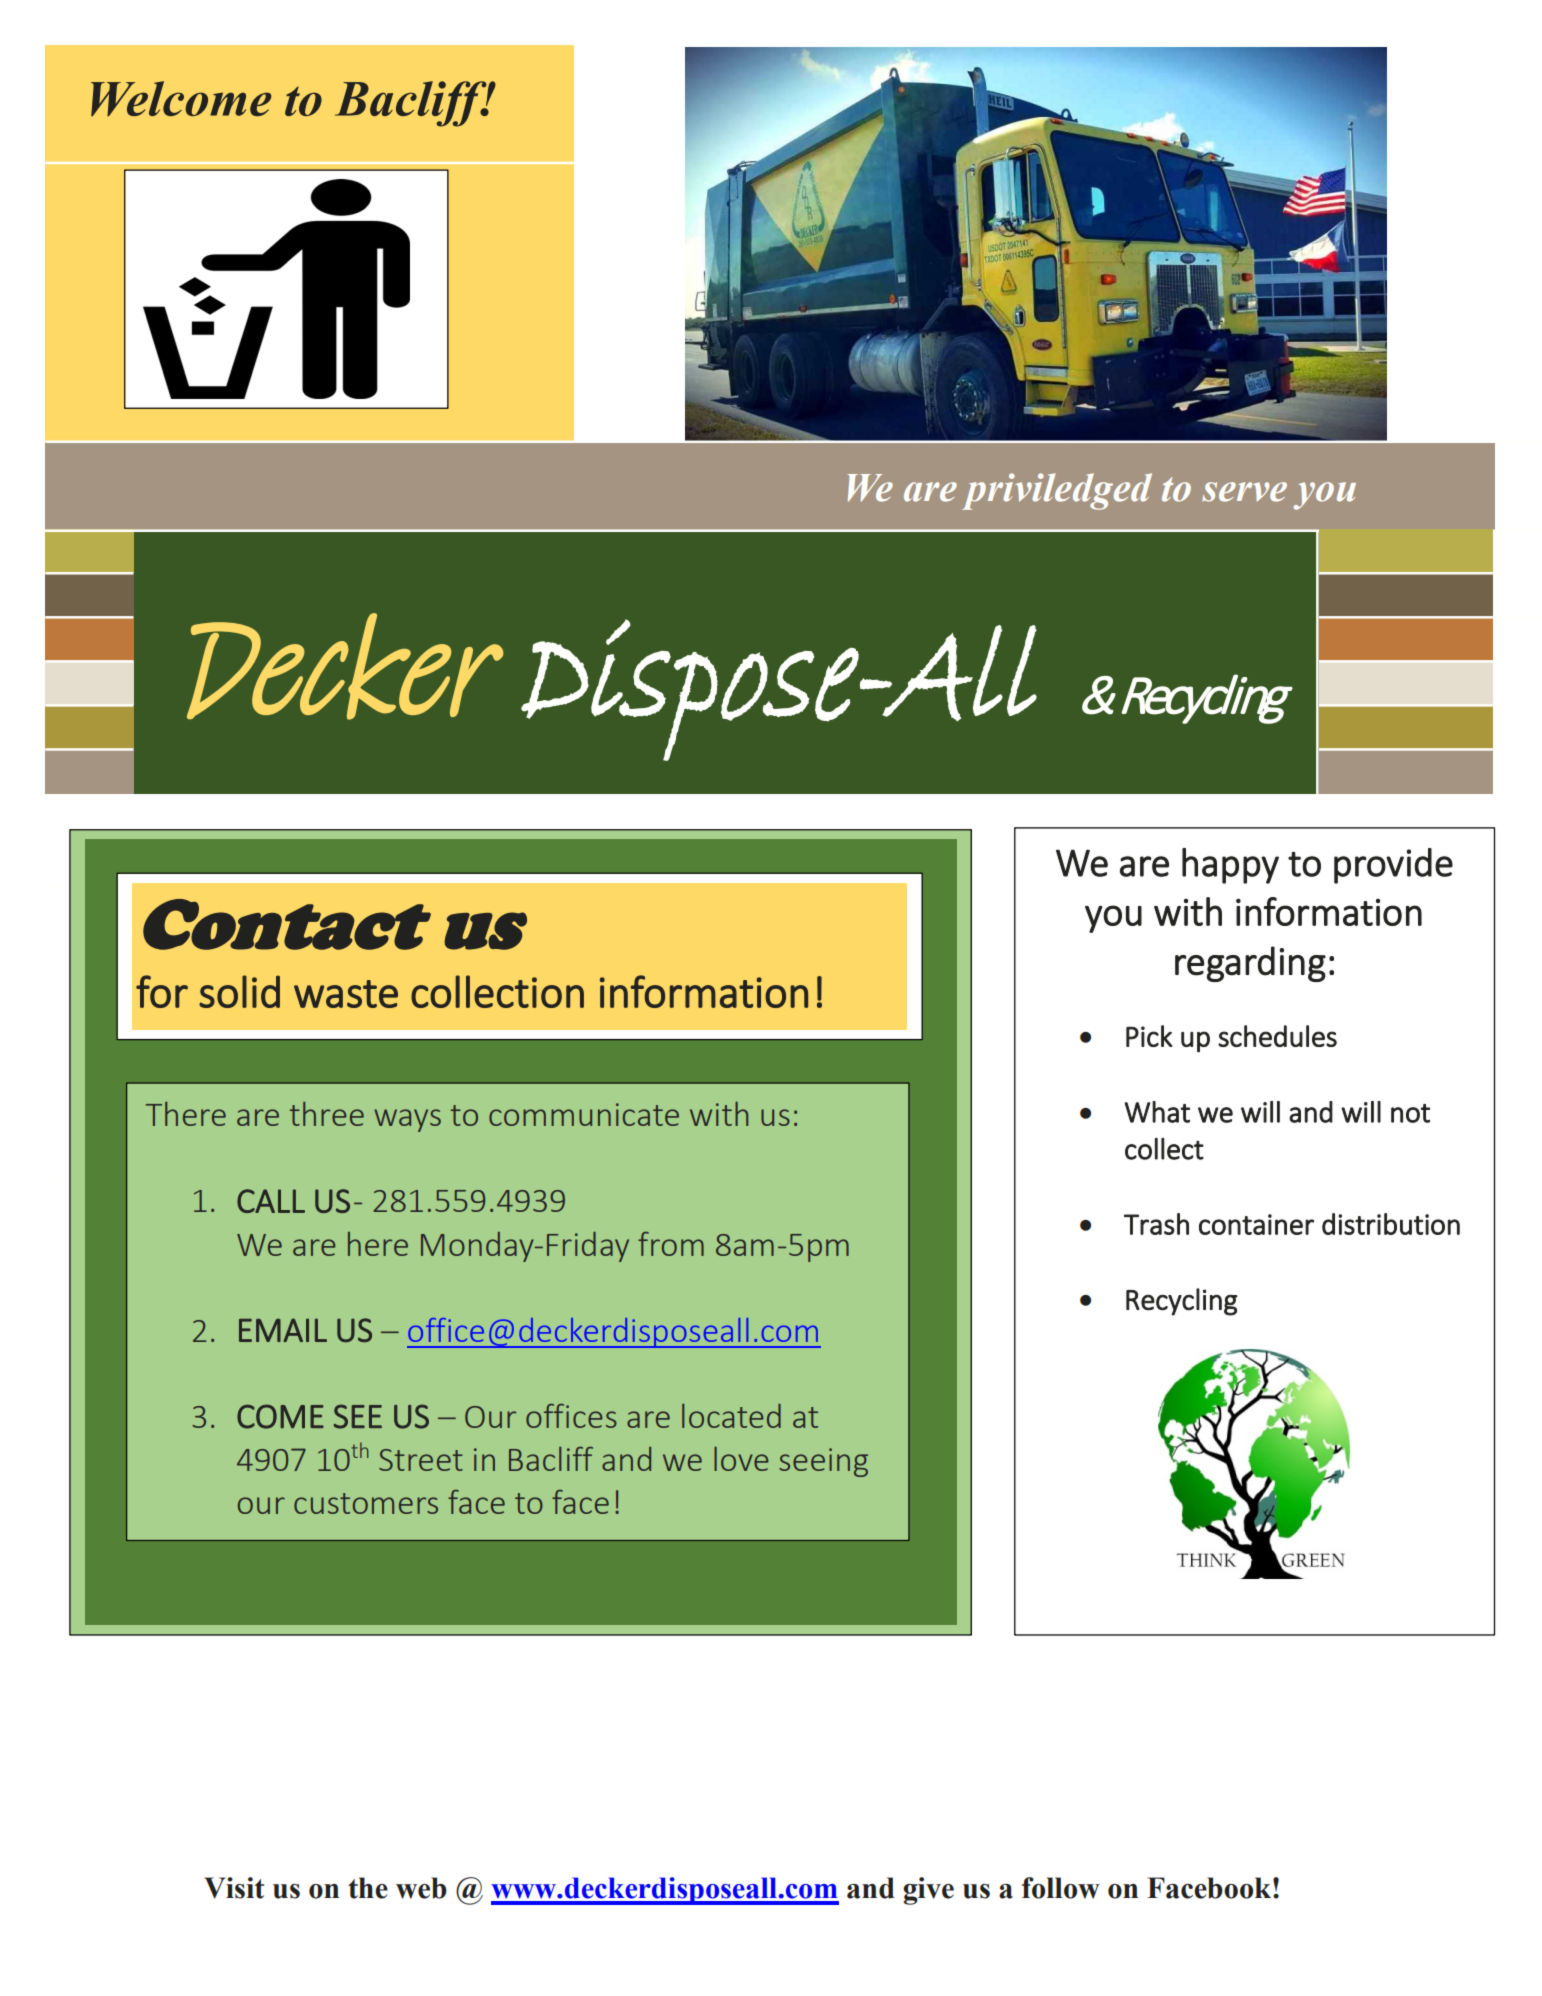 The width and height of the document is (1542, 1996). What do you see at coordinates (1244, 492) in the document?
I see `serve` at bounding box center [1244, 492].
